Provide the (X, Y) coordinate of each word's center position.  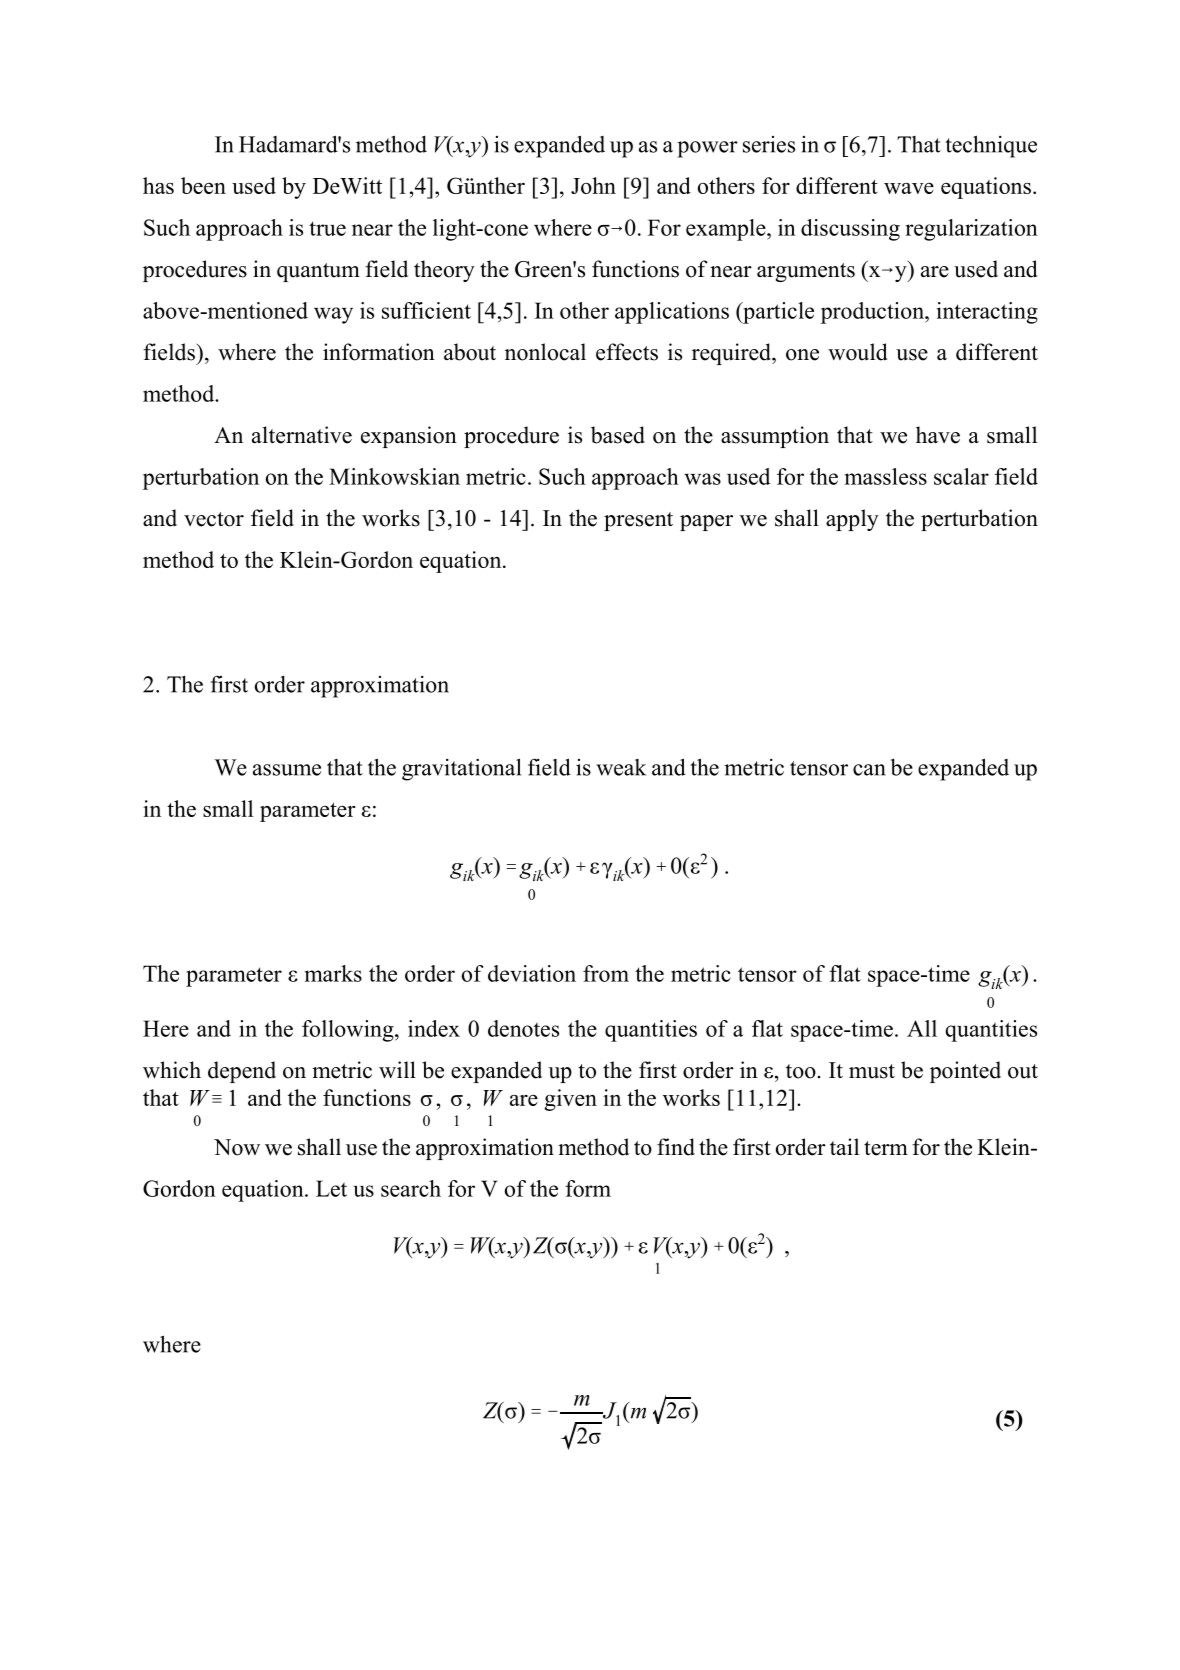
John (593, 185)
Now (237, 1147)
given (570, 1100)
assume (287, 770)
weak (621, 767)
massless (886, 476)
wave (909, 188)
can (869, 770)
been (203, 185)
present (638, 521)
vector (214, 519)
